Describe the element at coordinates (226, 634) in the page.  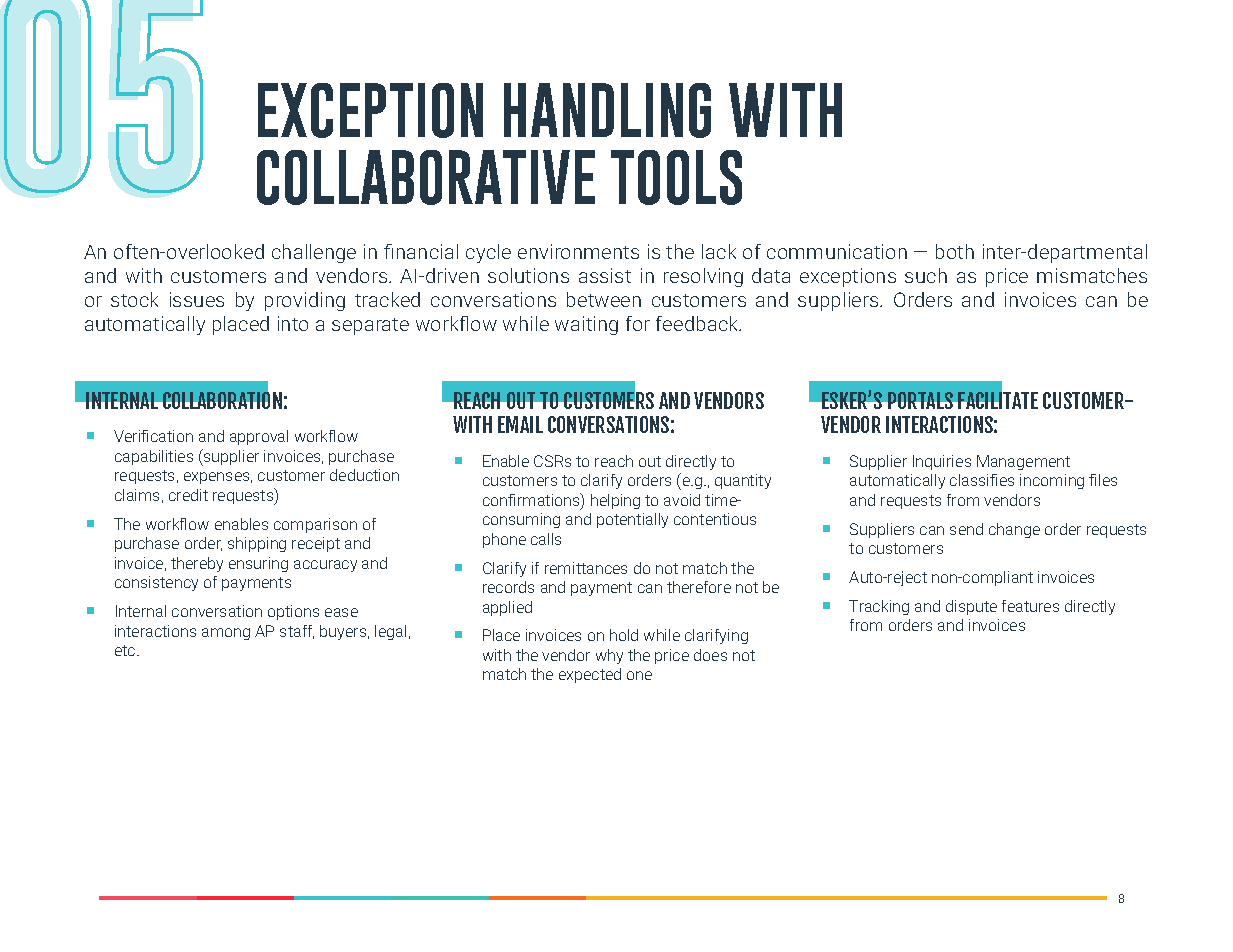
I see `among` at that location.
